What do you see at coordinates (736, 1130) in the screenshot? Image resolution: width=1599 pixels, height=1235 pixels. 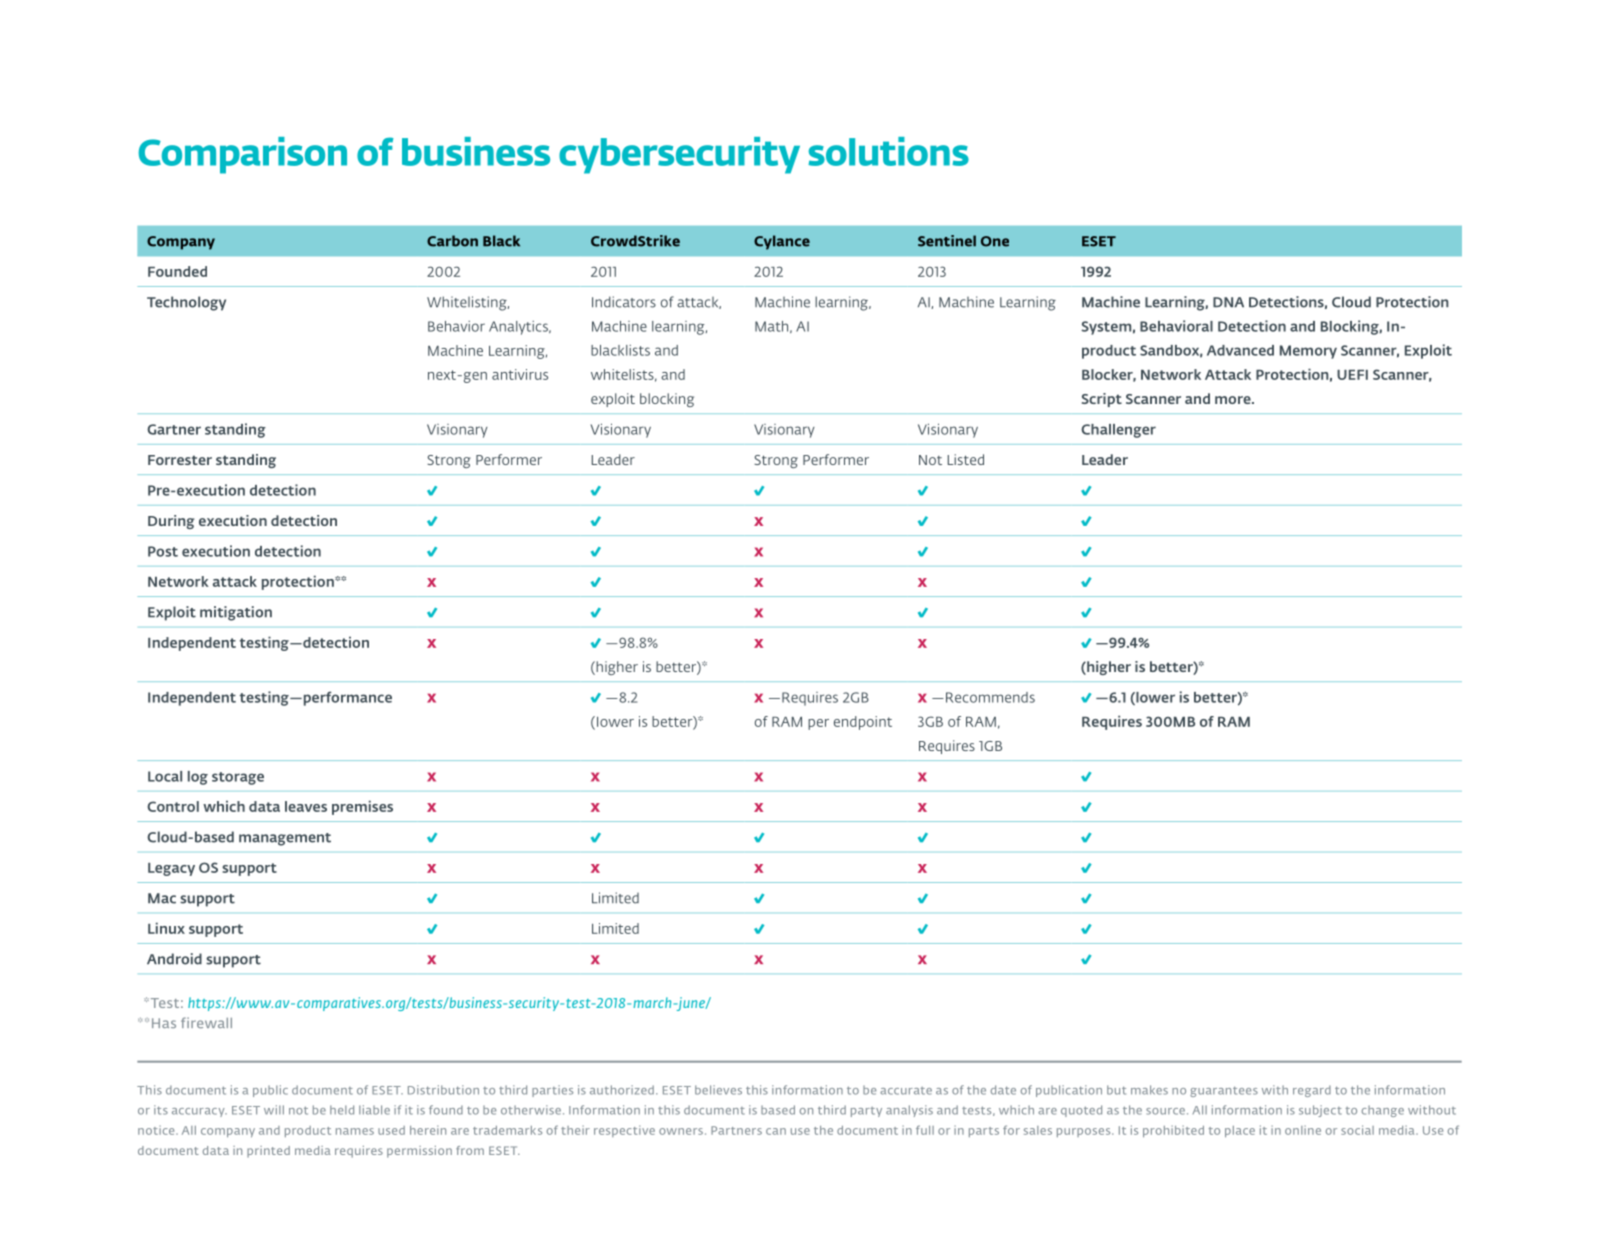 I see `Partners` at bounding box center [736, 1130].
